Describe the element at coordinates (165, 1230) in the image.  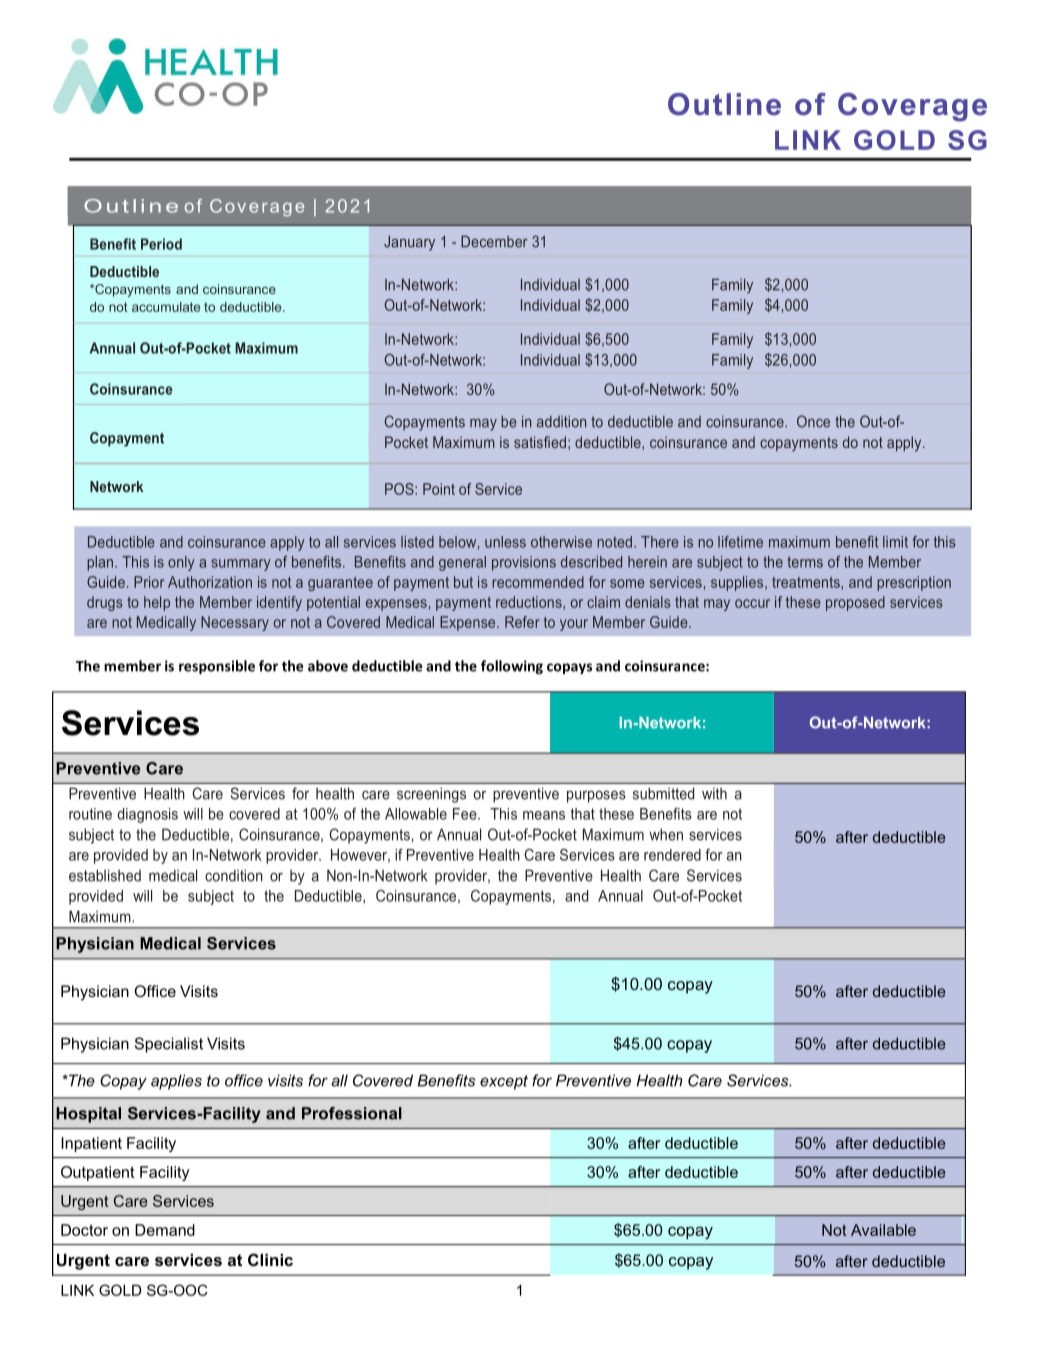
I see `Demand` at that location.
